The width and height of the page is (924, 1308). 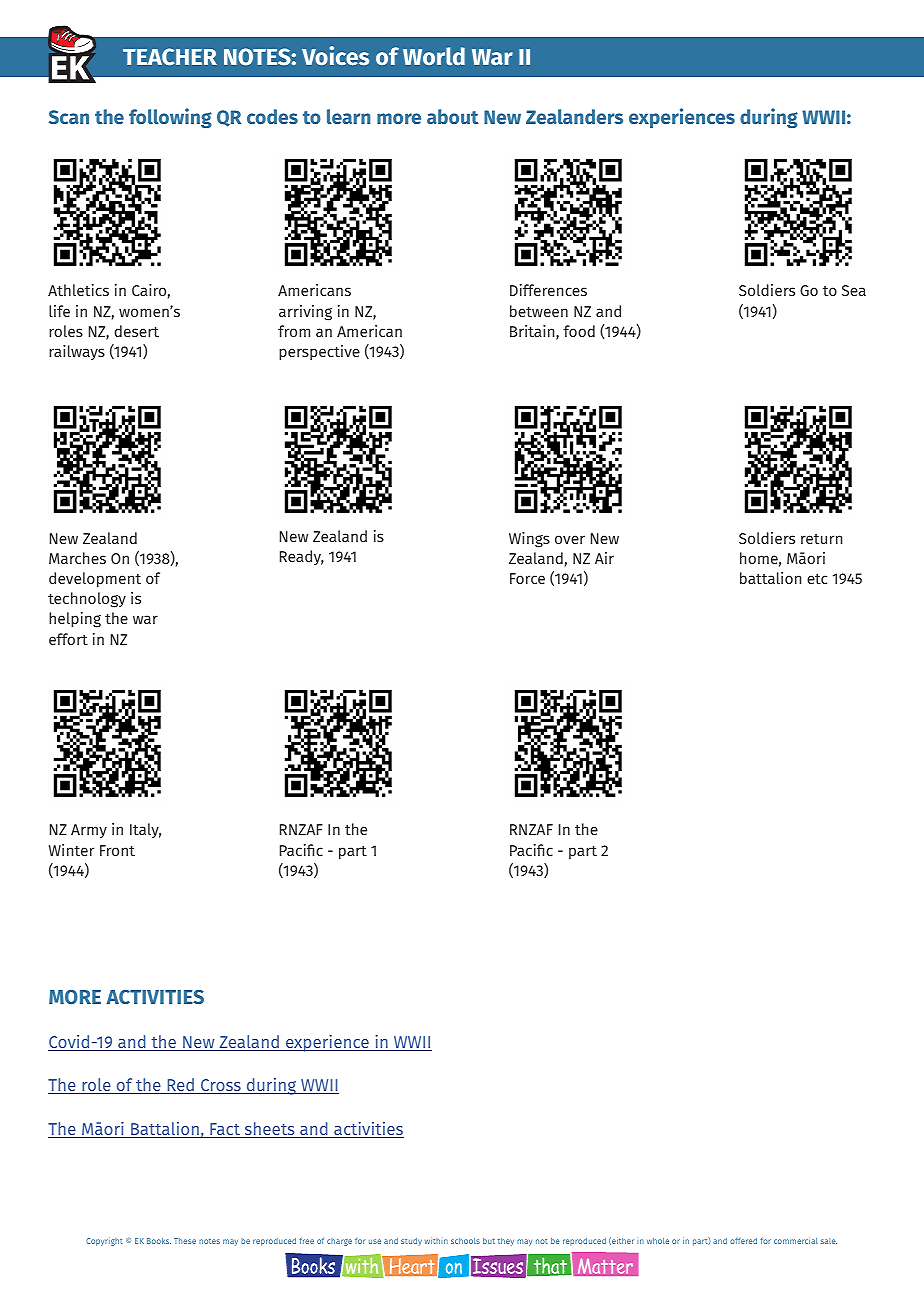 I want to click on about, so click(x=453, y=116).
